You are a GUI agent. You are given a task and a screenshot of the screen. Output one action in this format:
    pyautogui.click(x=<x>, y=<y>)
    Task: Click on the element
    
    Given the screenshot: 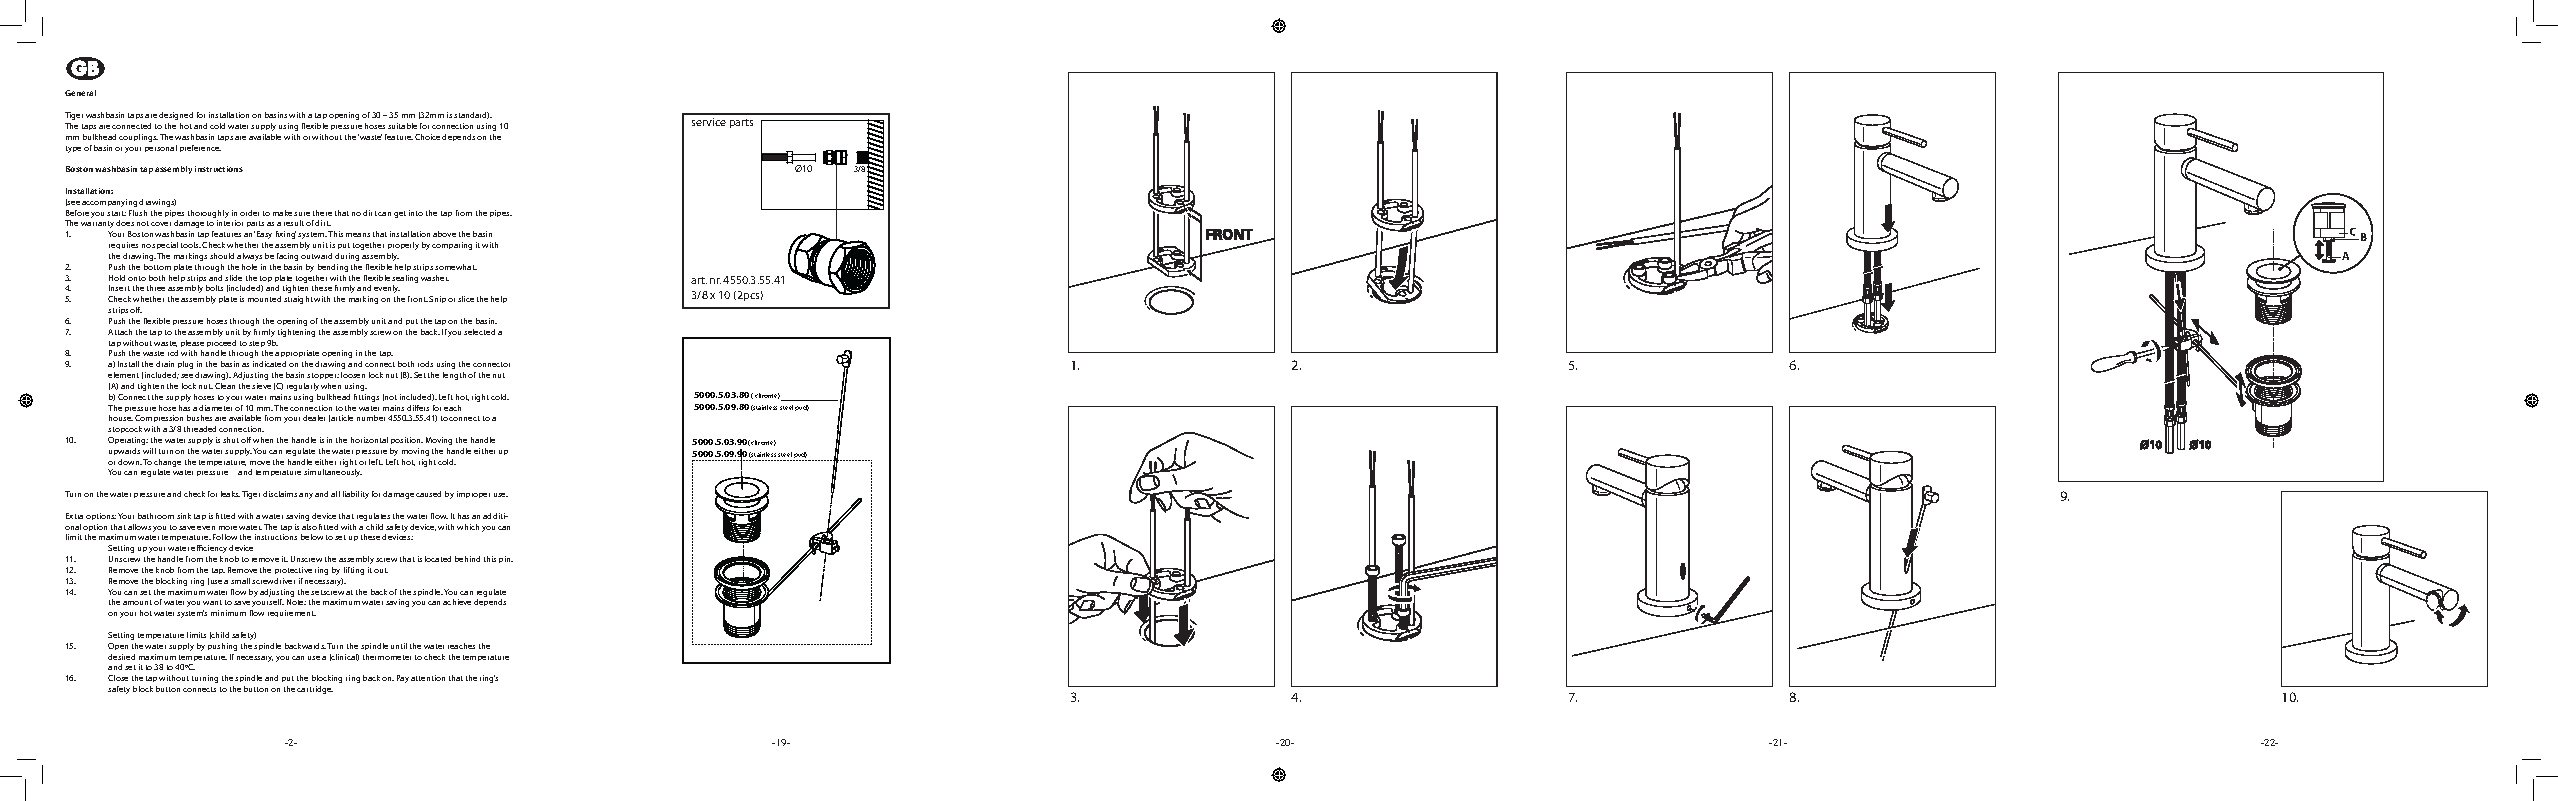 What is the action you would take?
    pyautogui.click(x=123, y=375)
